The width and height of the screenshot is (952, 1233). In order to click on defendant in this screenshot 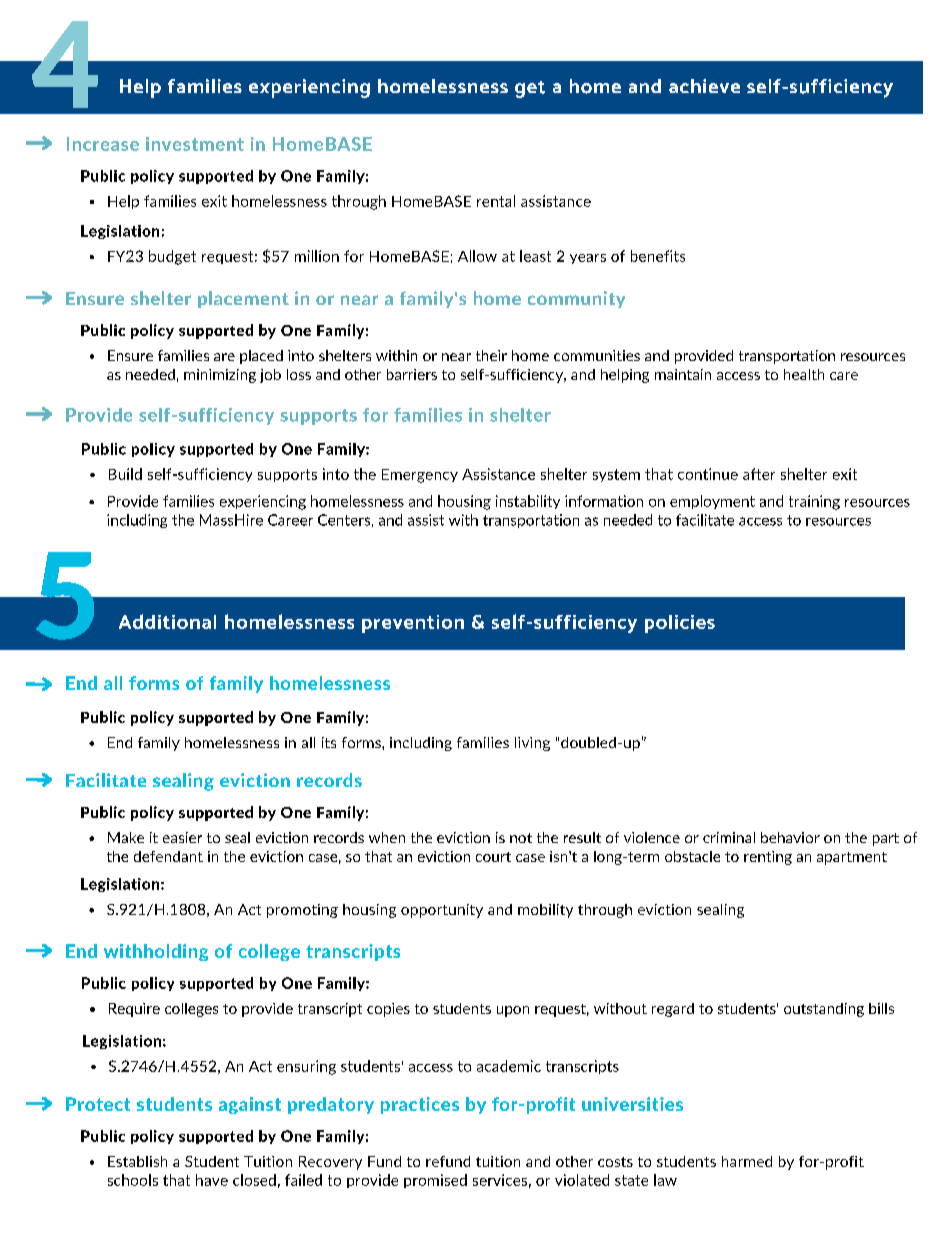, I will do `click(168, 856)`.
